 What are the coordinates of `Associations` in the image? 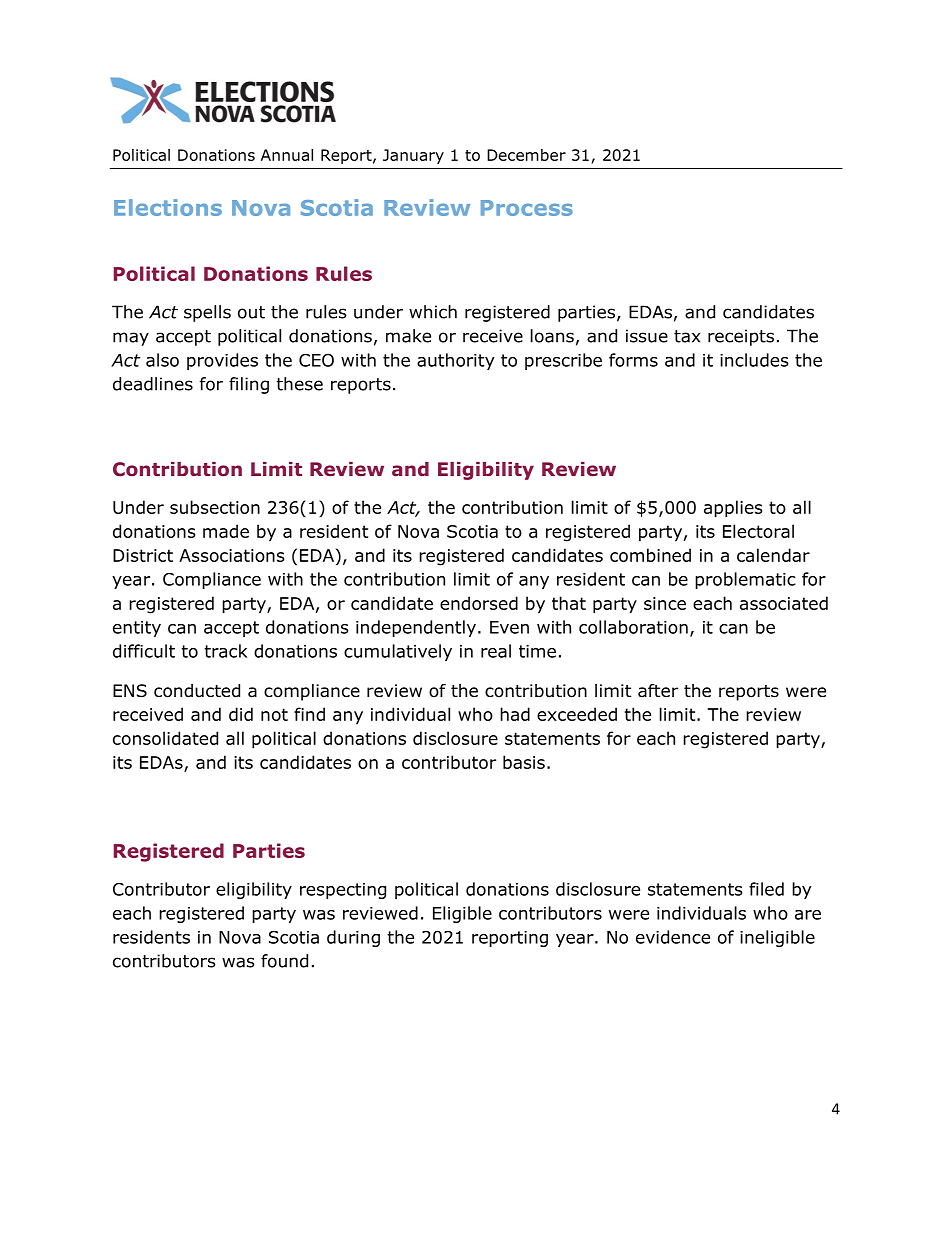 It's located at (231, 555).
